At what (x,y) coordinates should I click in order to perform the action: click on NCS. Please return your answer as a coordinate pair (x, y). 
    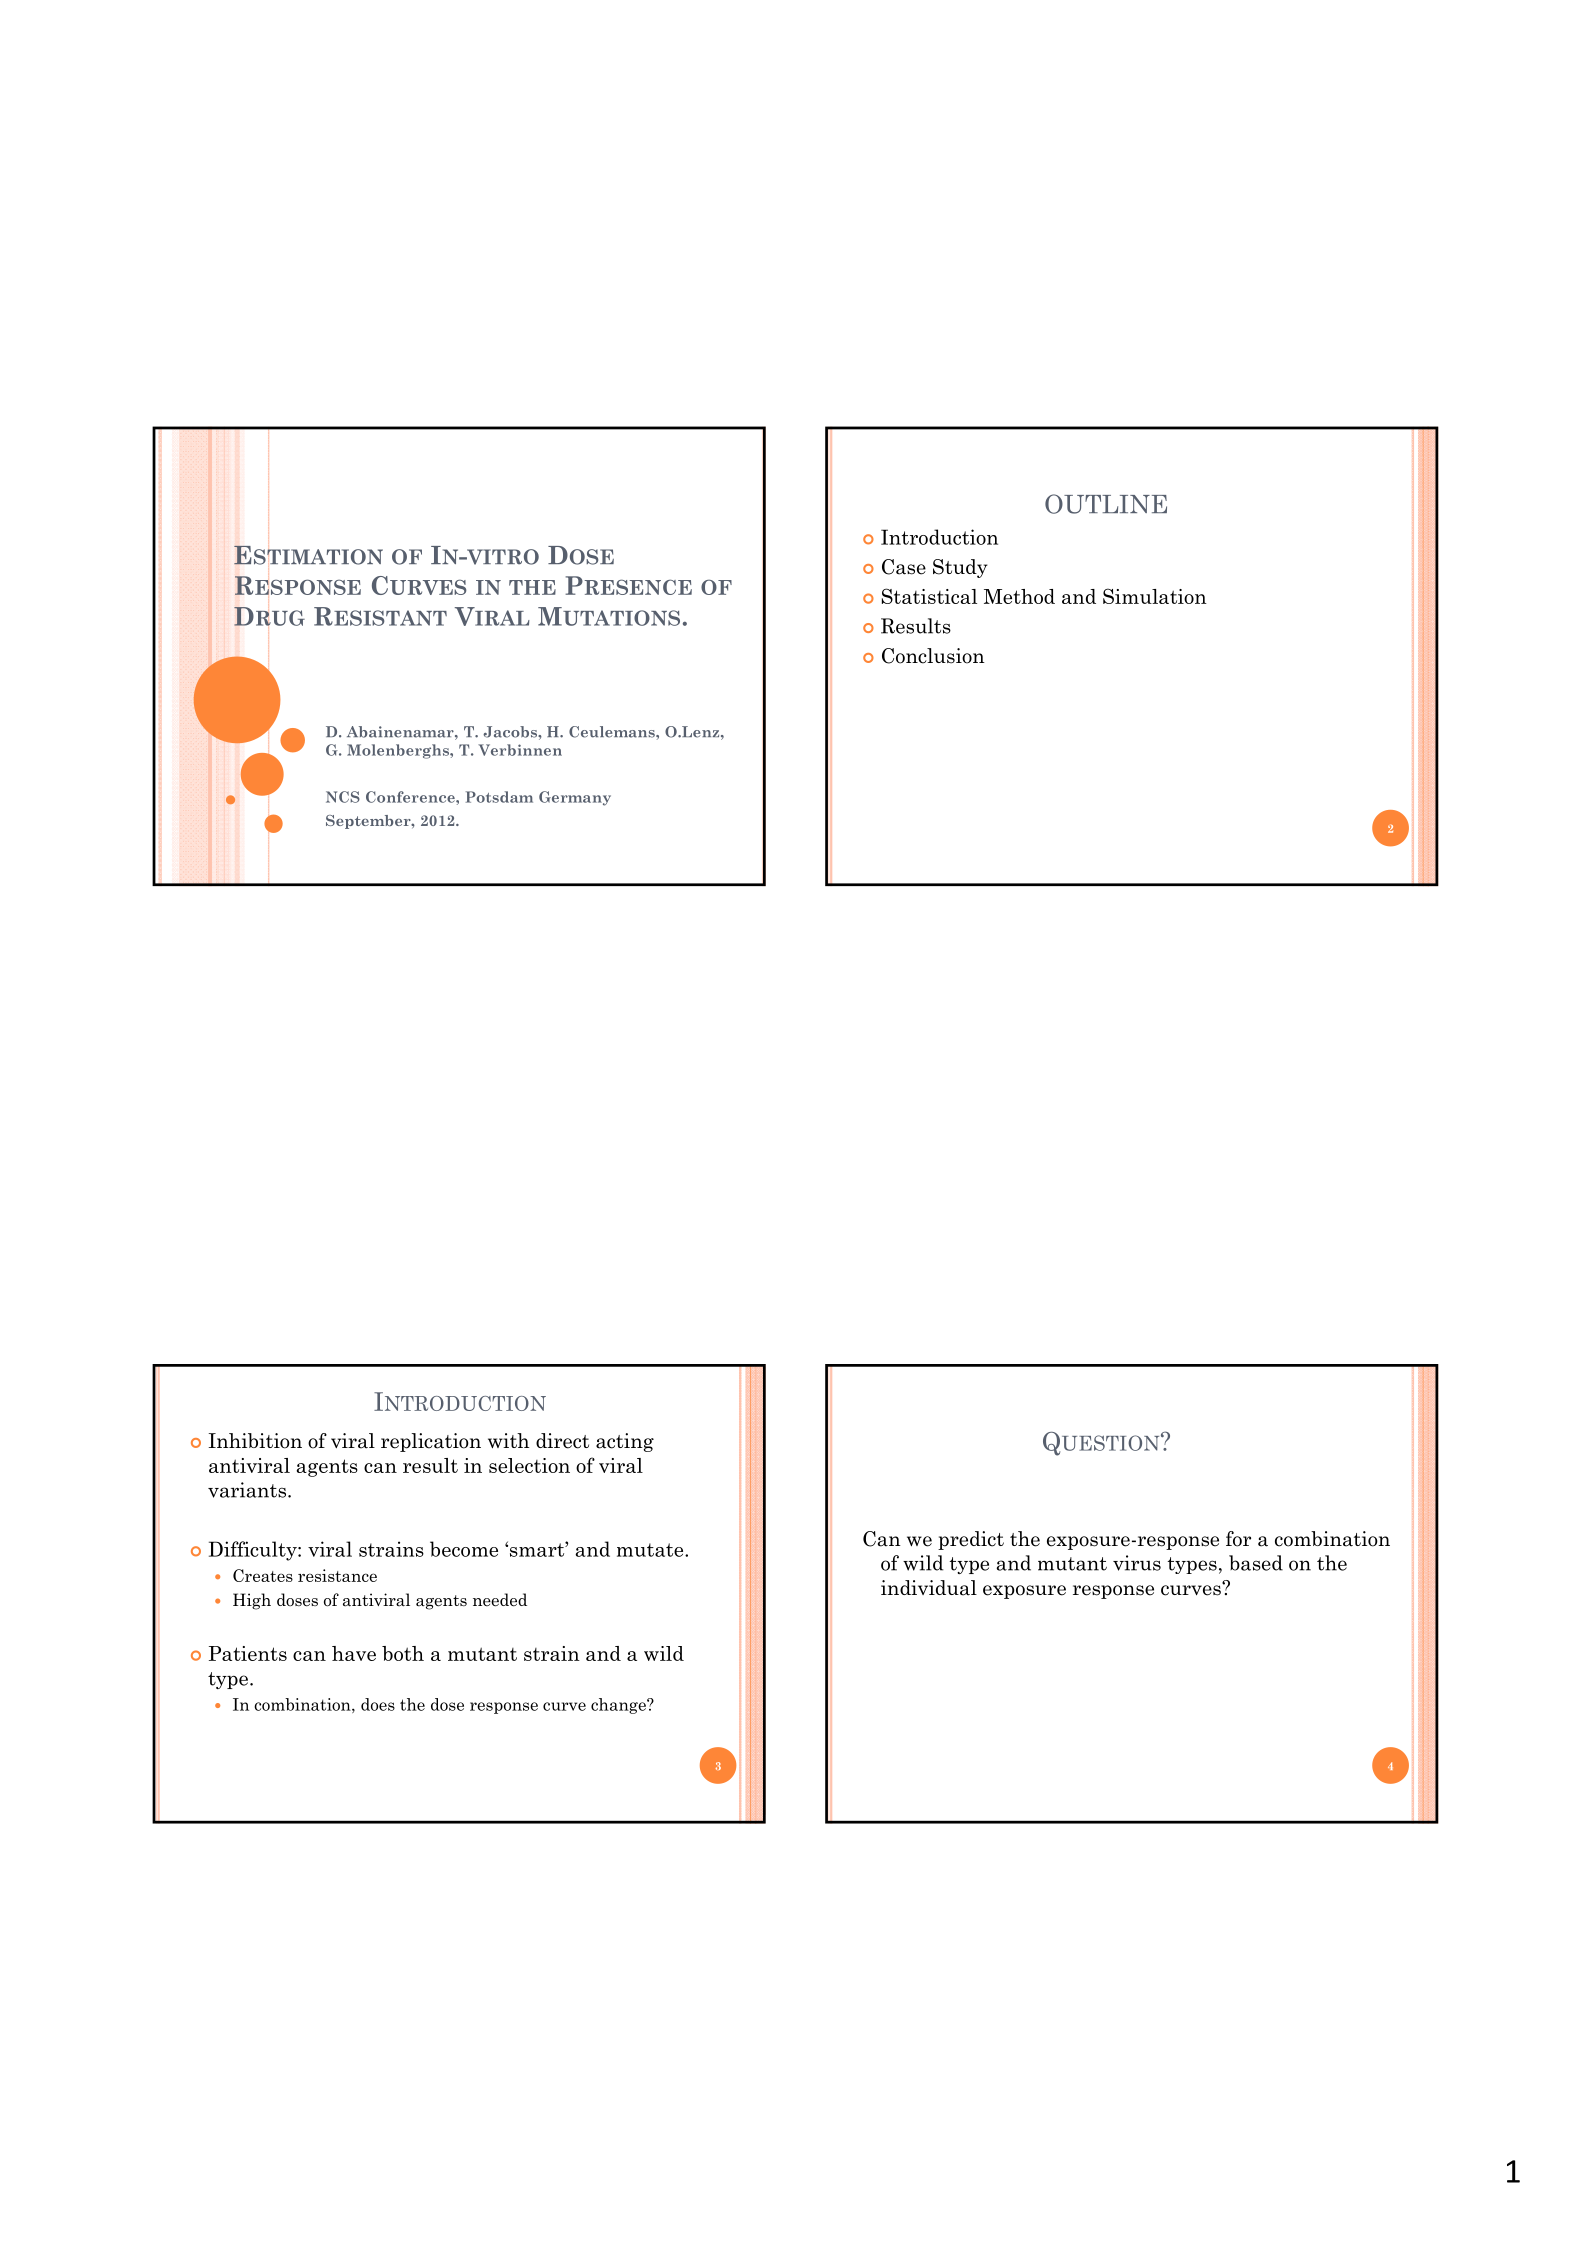
    Looking at the image, I should click on (343, 797).
